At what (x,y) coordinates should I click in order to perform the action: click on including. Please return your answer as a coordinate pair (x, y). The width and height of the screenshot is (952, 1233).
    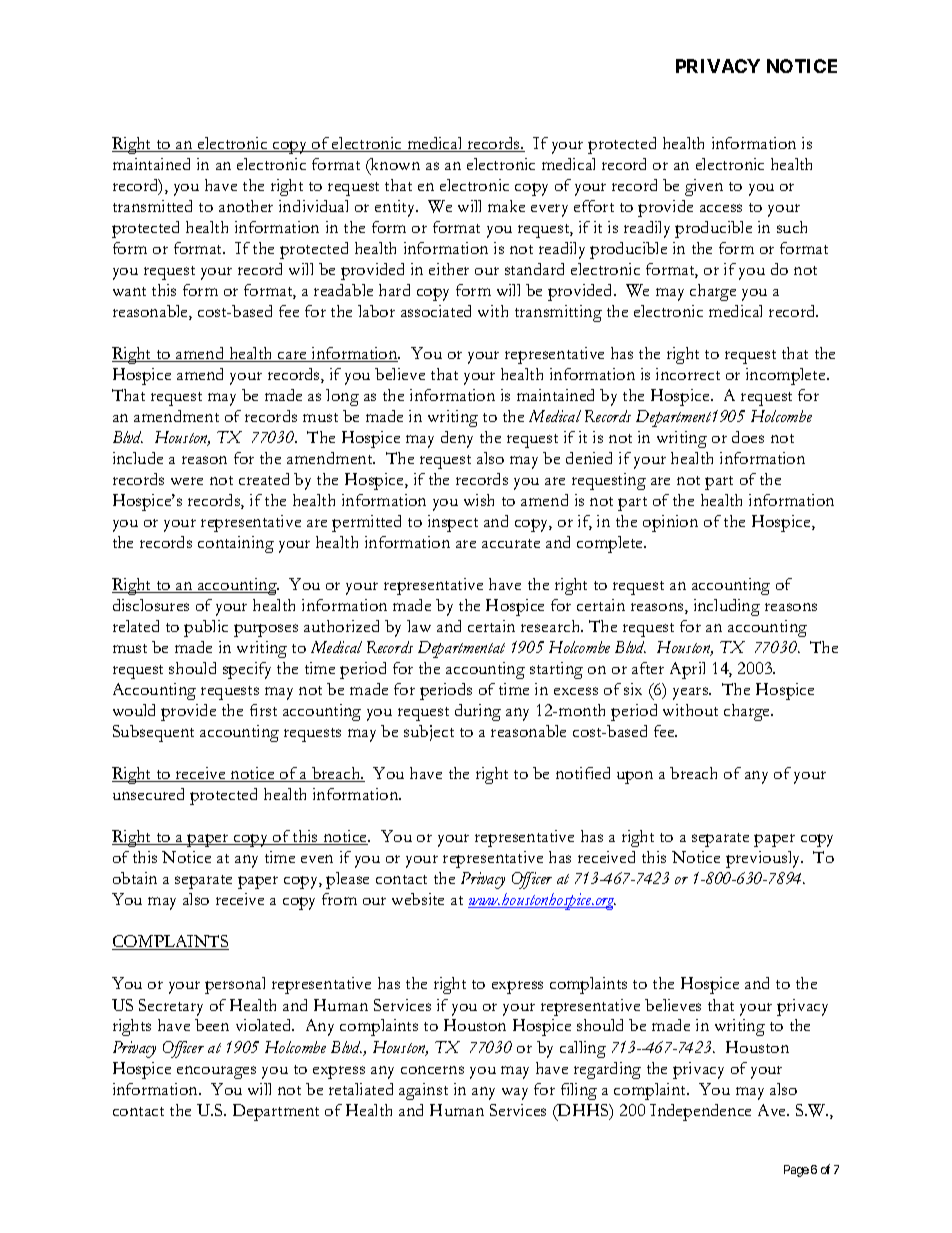
    Looking at the image, I should click on (727, 607).
